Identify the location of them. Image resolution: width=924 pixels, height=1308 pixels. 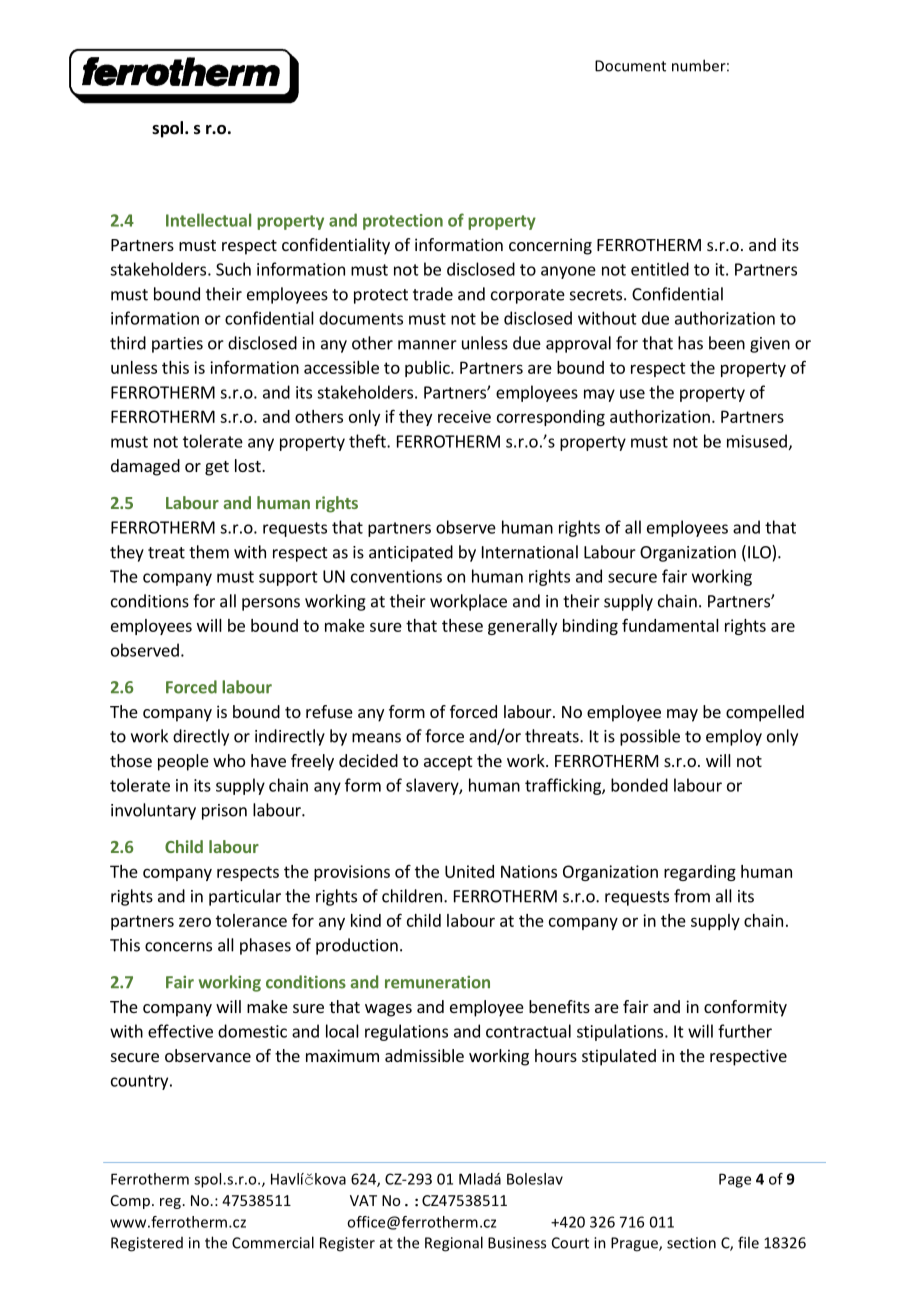
(209, 552).
